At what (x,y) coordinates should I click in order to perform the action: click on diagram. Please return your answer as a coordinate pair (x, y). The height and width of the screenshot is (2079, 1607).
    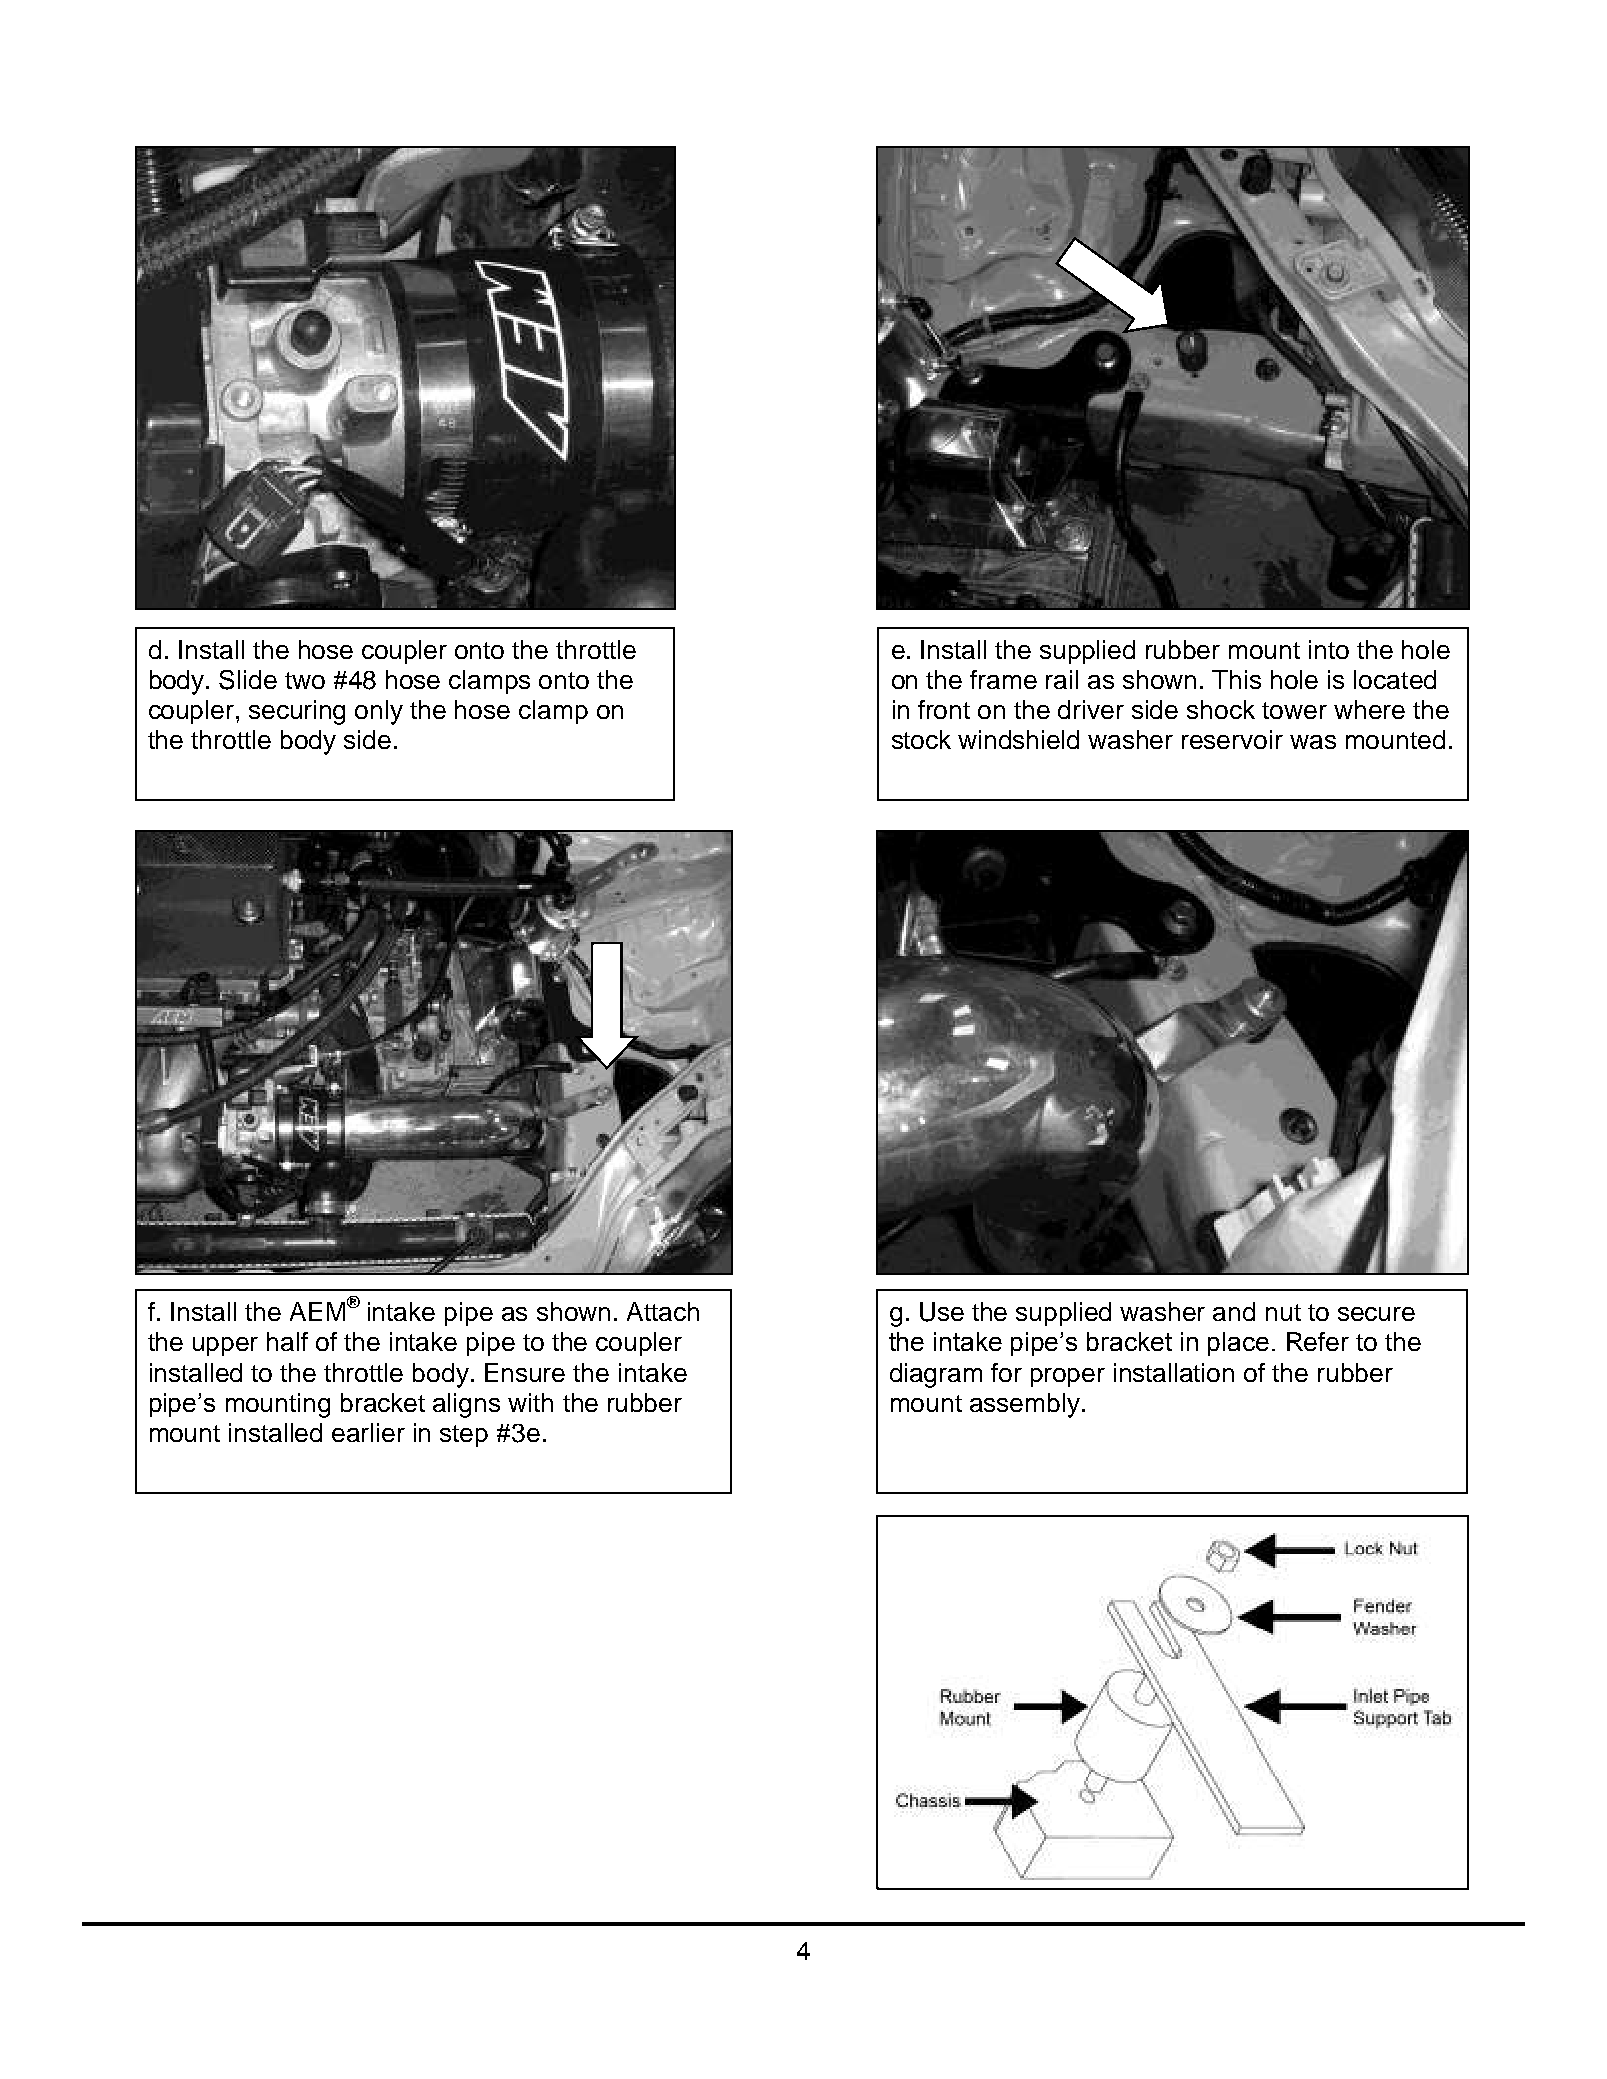
    Looking at the image, I should click on (936, 1375).
